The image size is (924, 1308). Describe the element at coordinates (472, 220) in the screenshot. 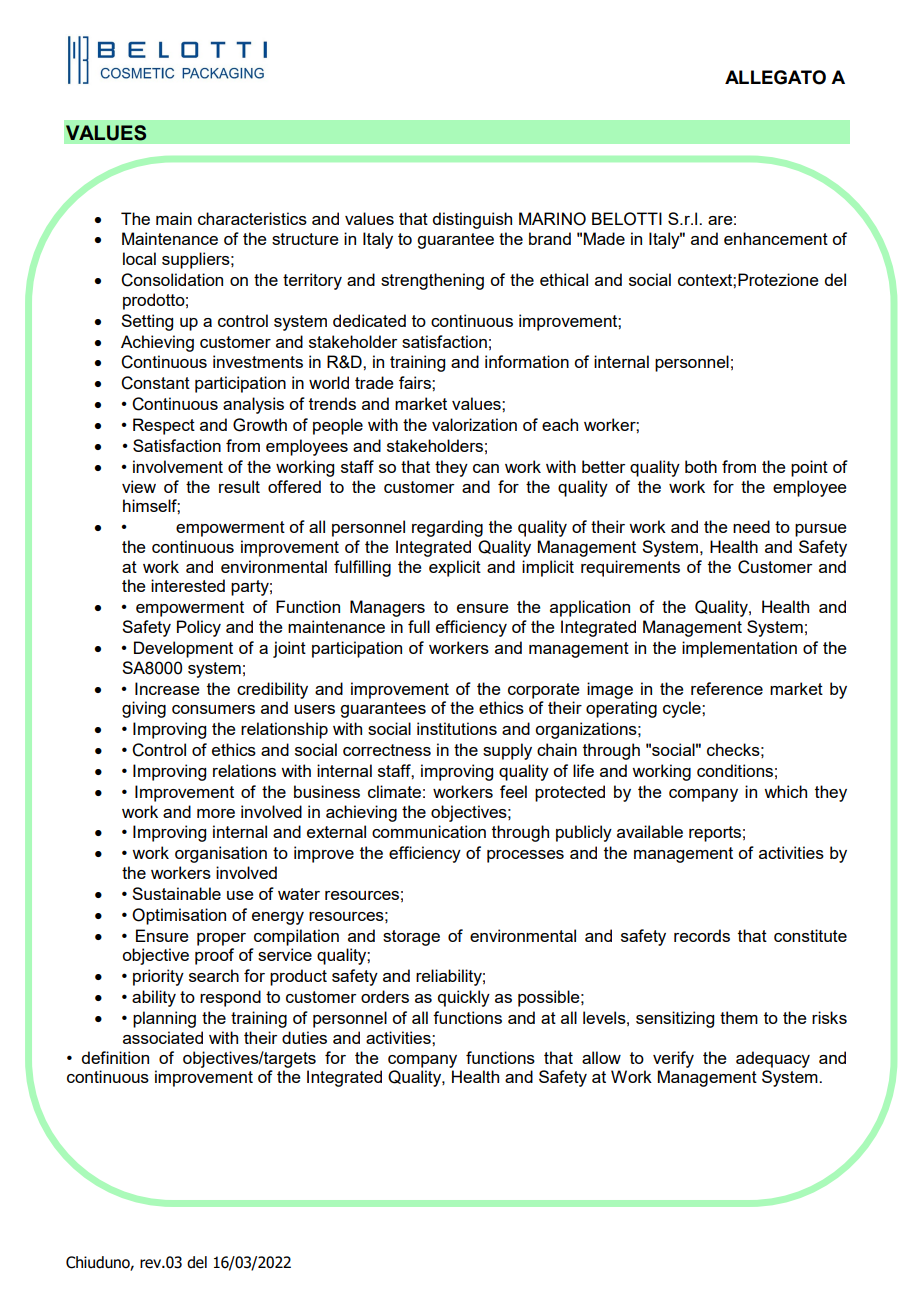

I see `distinguish` at that location.
